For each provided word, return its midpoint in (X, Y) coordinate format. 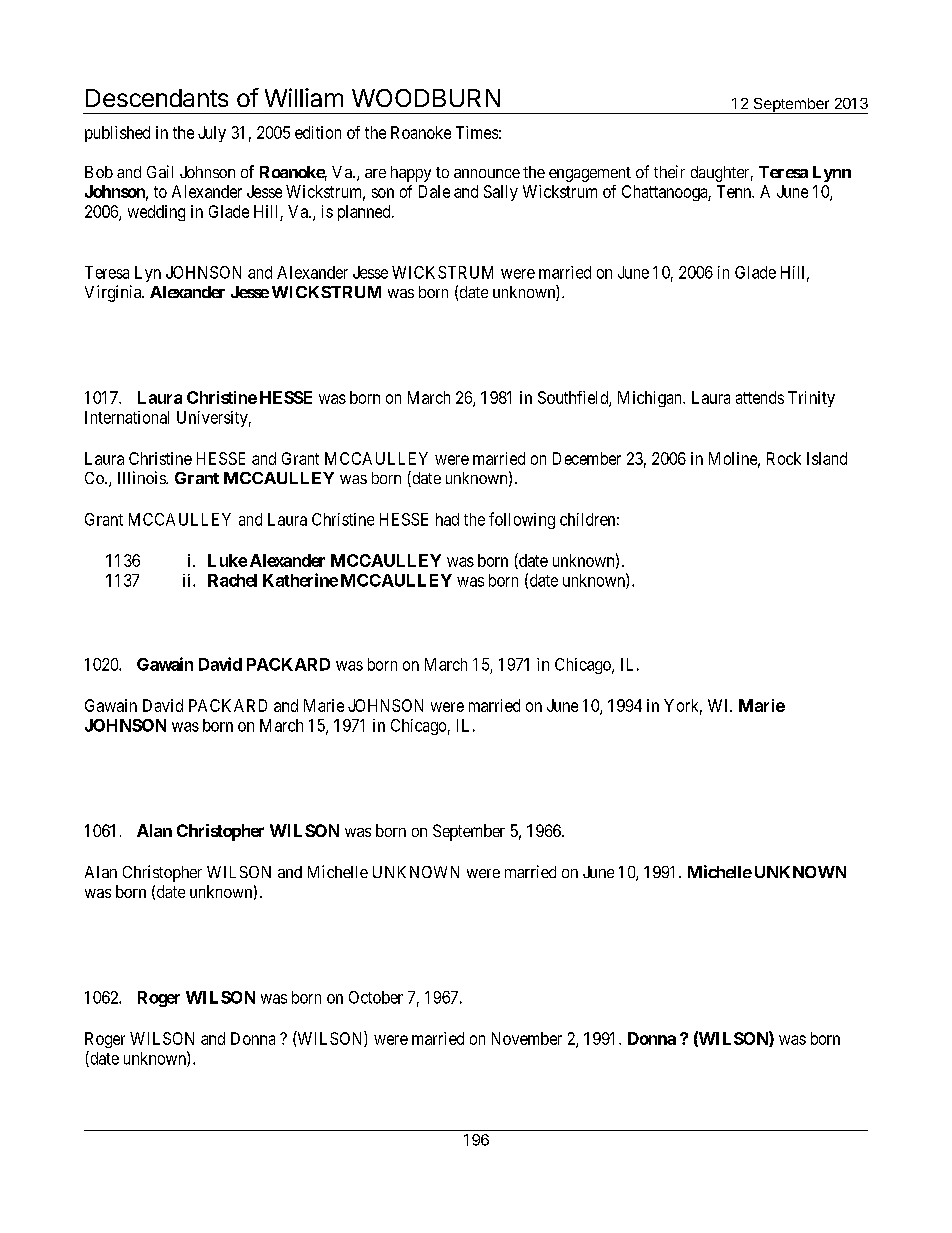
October (376, 997)
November (527, 1038)
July (212, 134)
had (447, 519)
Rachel (232, 580)
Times (477, 132)
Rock (784, 458)
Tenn (735, 191)
